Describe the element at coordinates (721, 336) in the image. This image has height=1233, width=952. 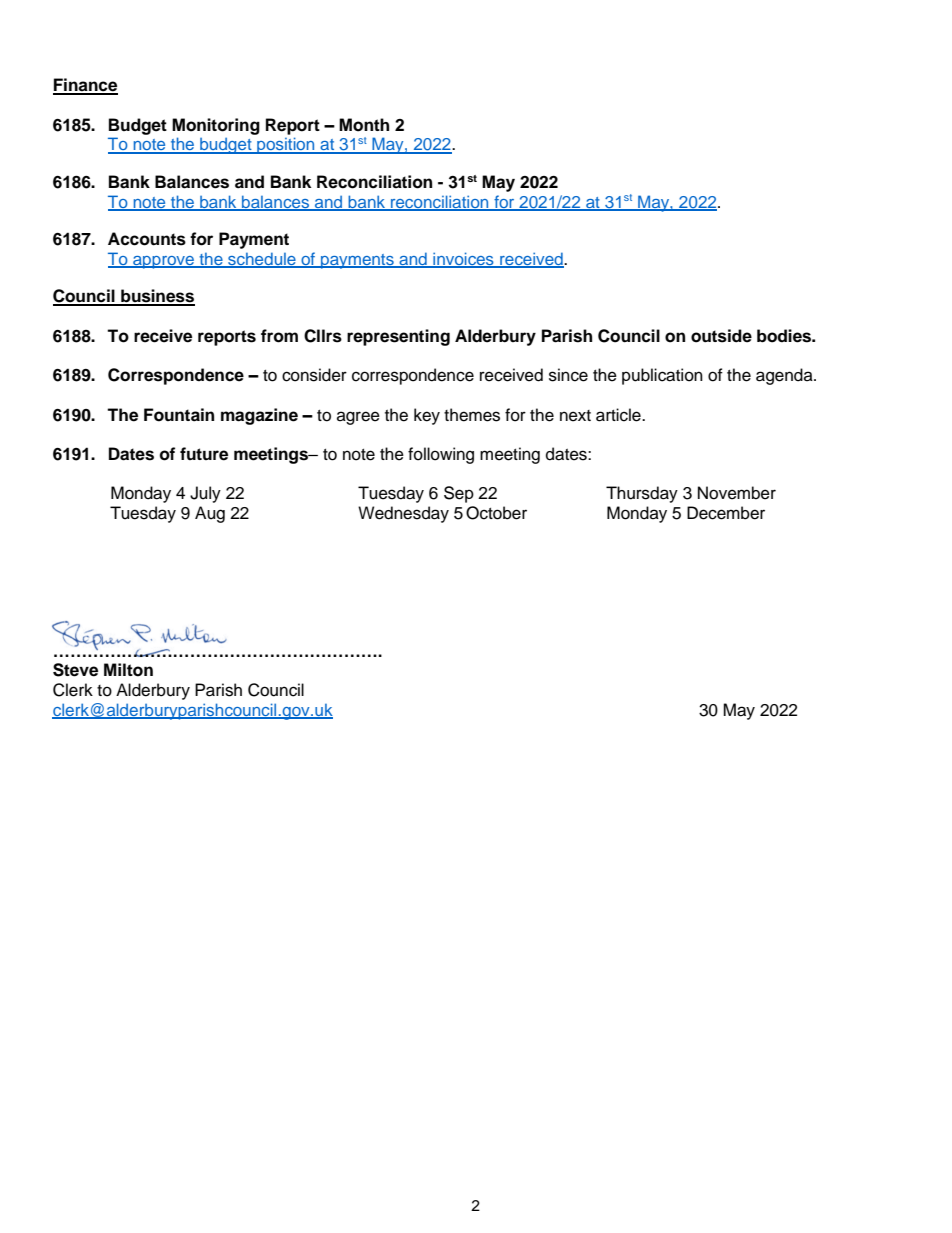
I see `outside` at that location.
